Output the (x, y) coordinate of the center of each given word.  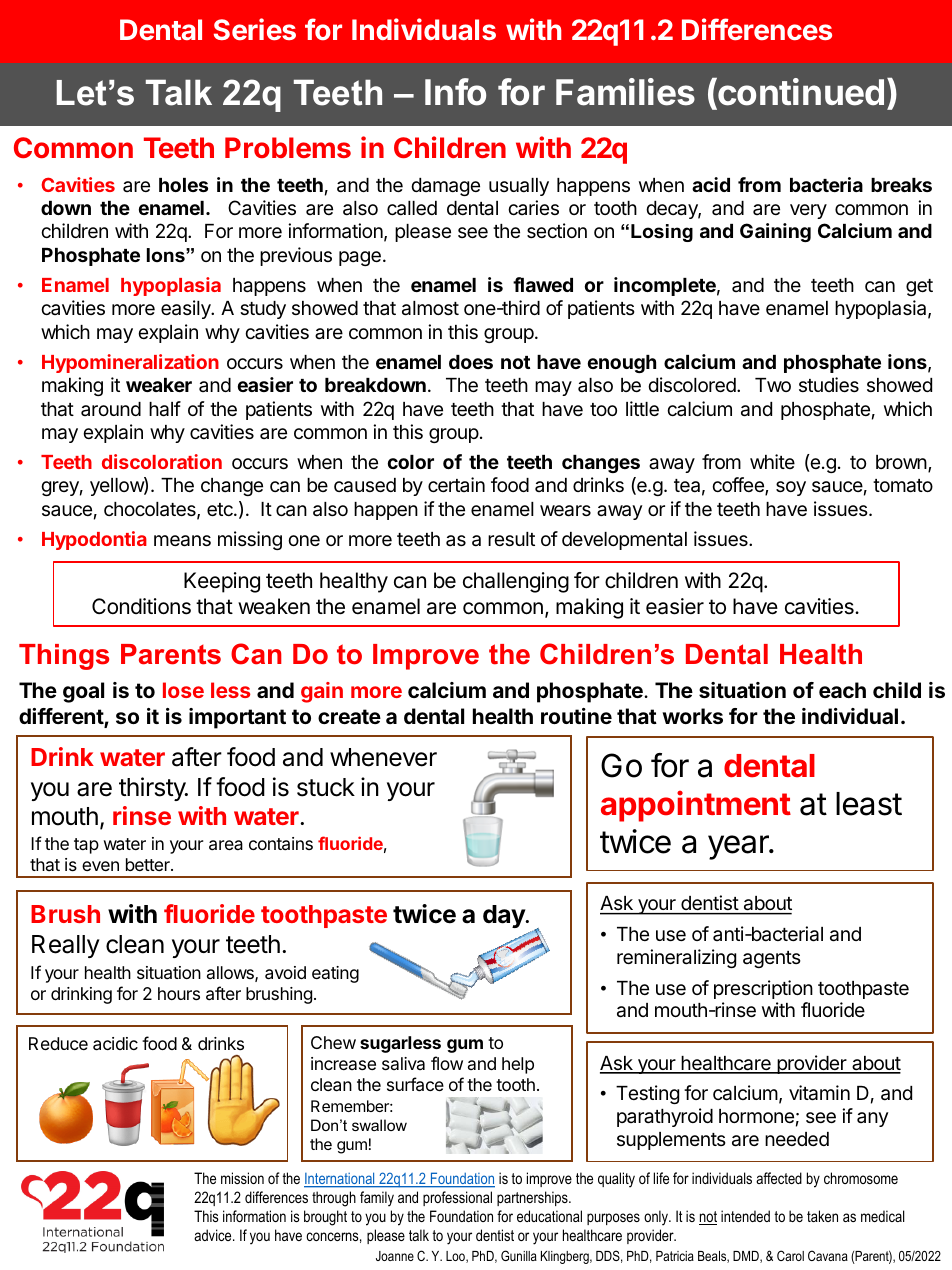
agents (772, 959)
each (842, 690)
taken (822, 1216)
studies (829, 384)
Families (625, 92)
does (471, 362)
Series (255, 29)
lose (183, 690)
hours (179, 993)
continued (800, 92)
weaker (159, 385)
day (505, 916)
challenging (516, 582)
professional (457, 1198)
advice (214, 1235)
